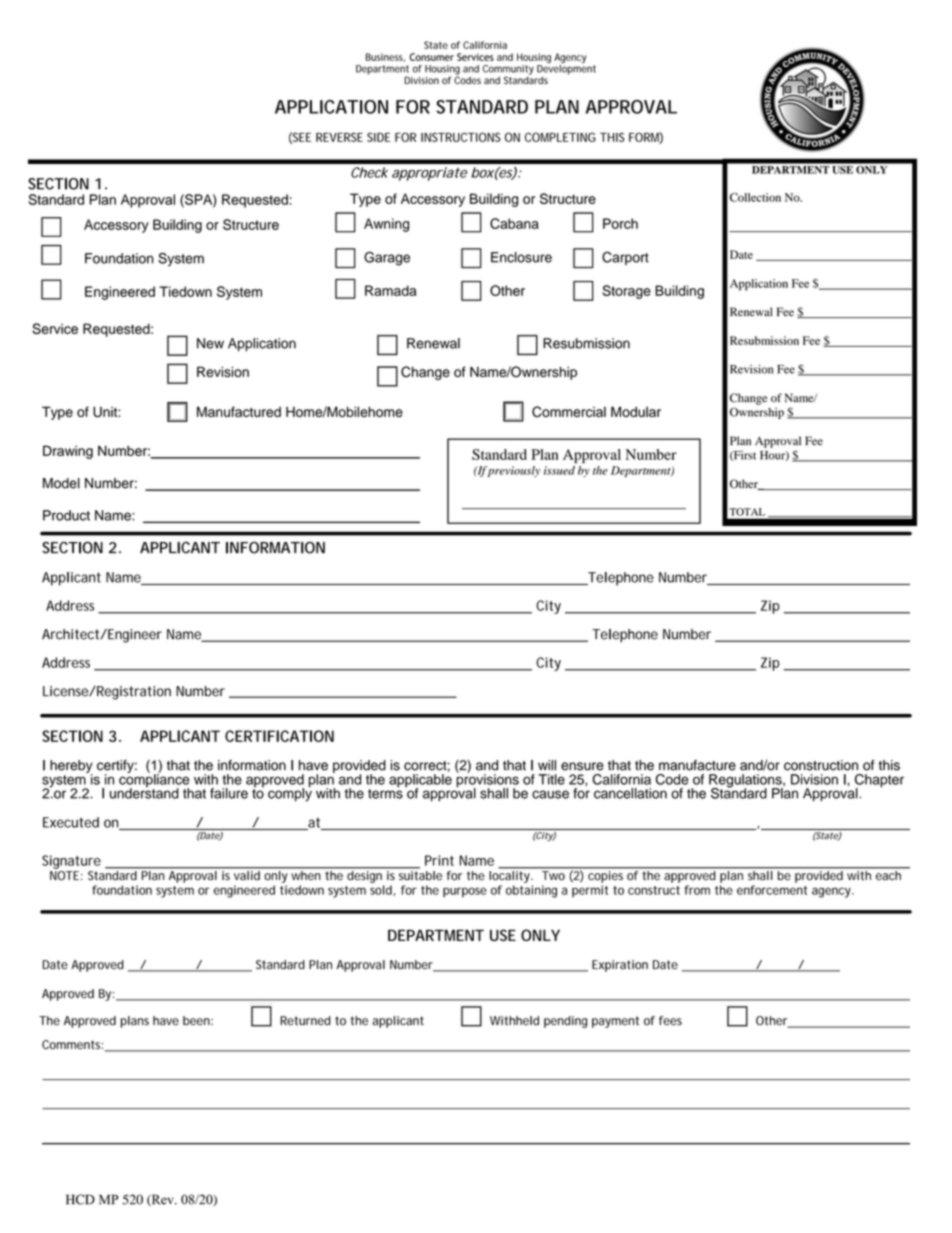  I want to click on Consumer, so click(432, 57).
